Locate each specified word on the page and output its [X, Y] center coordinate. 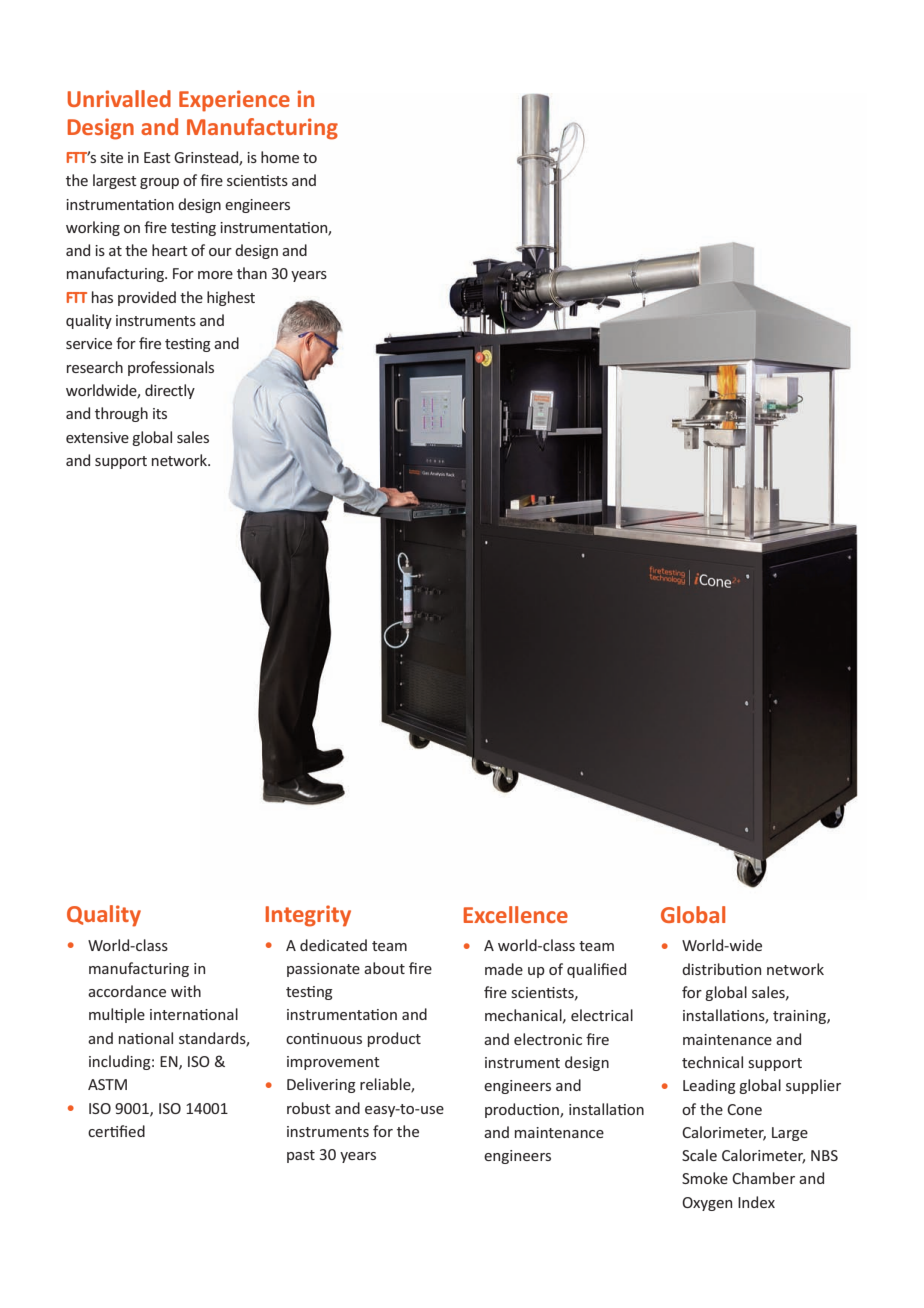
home [280, 157]
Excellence [516, 914]
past [301, 1156]
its [160, 413]
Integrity [308, 916]
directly [170, 391]
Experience [234, 101]
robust [309, 1108]
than [252, 273]
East [157, 157]
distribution [721, 969]
